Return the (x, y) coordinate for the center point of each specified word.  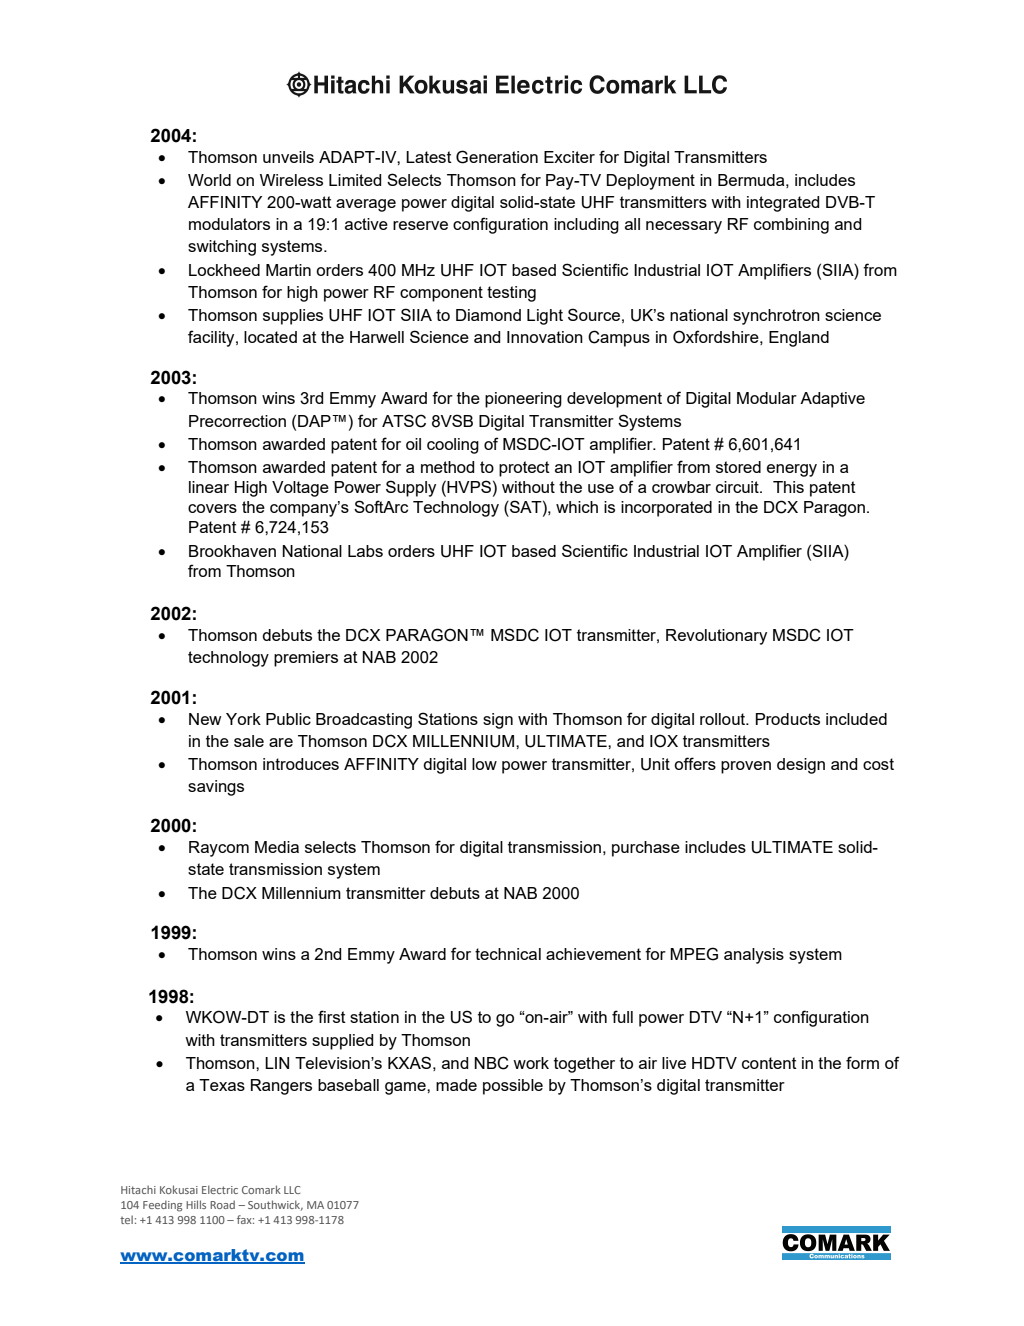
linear (209, 487)
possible (513, 1087)
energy (792, 470)
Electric (220, 1189)
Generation (497, 157)
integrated (783, 204)
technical (508, 954)
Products (788, 719)
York (243, 719)
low (484, 764)
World (209, 180)
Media (277, 847)
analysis (754, 956)
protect (524, 469)
